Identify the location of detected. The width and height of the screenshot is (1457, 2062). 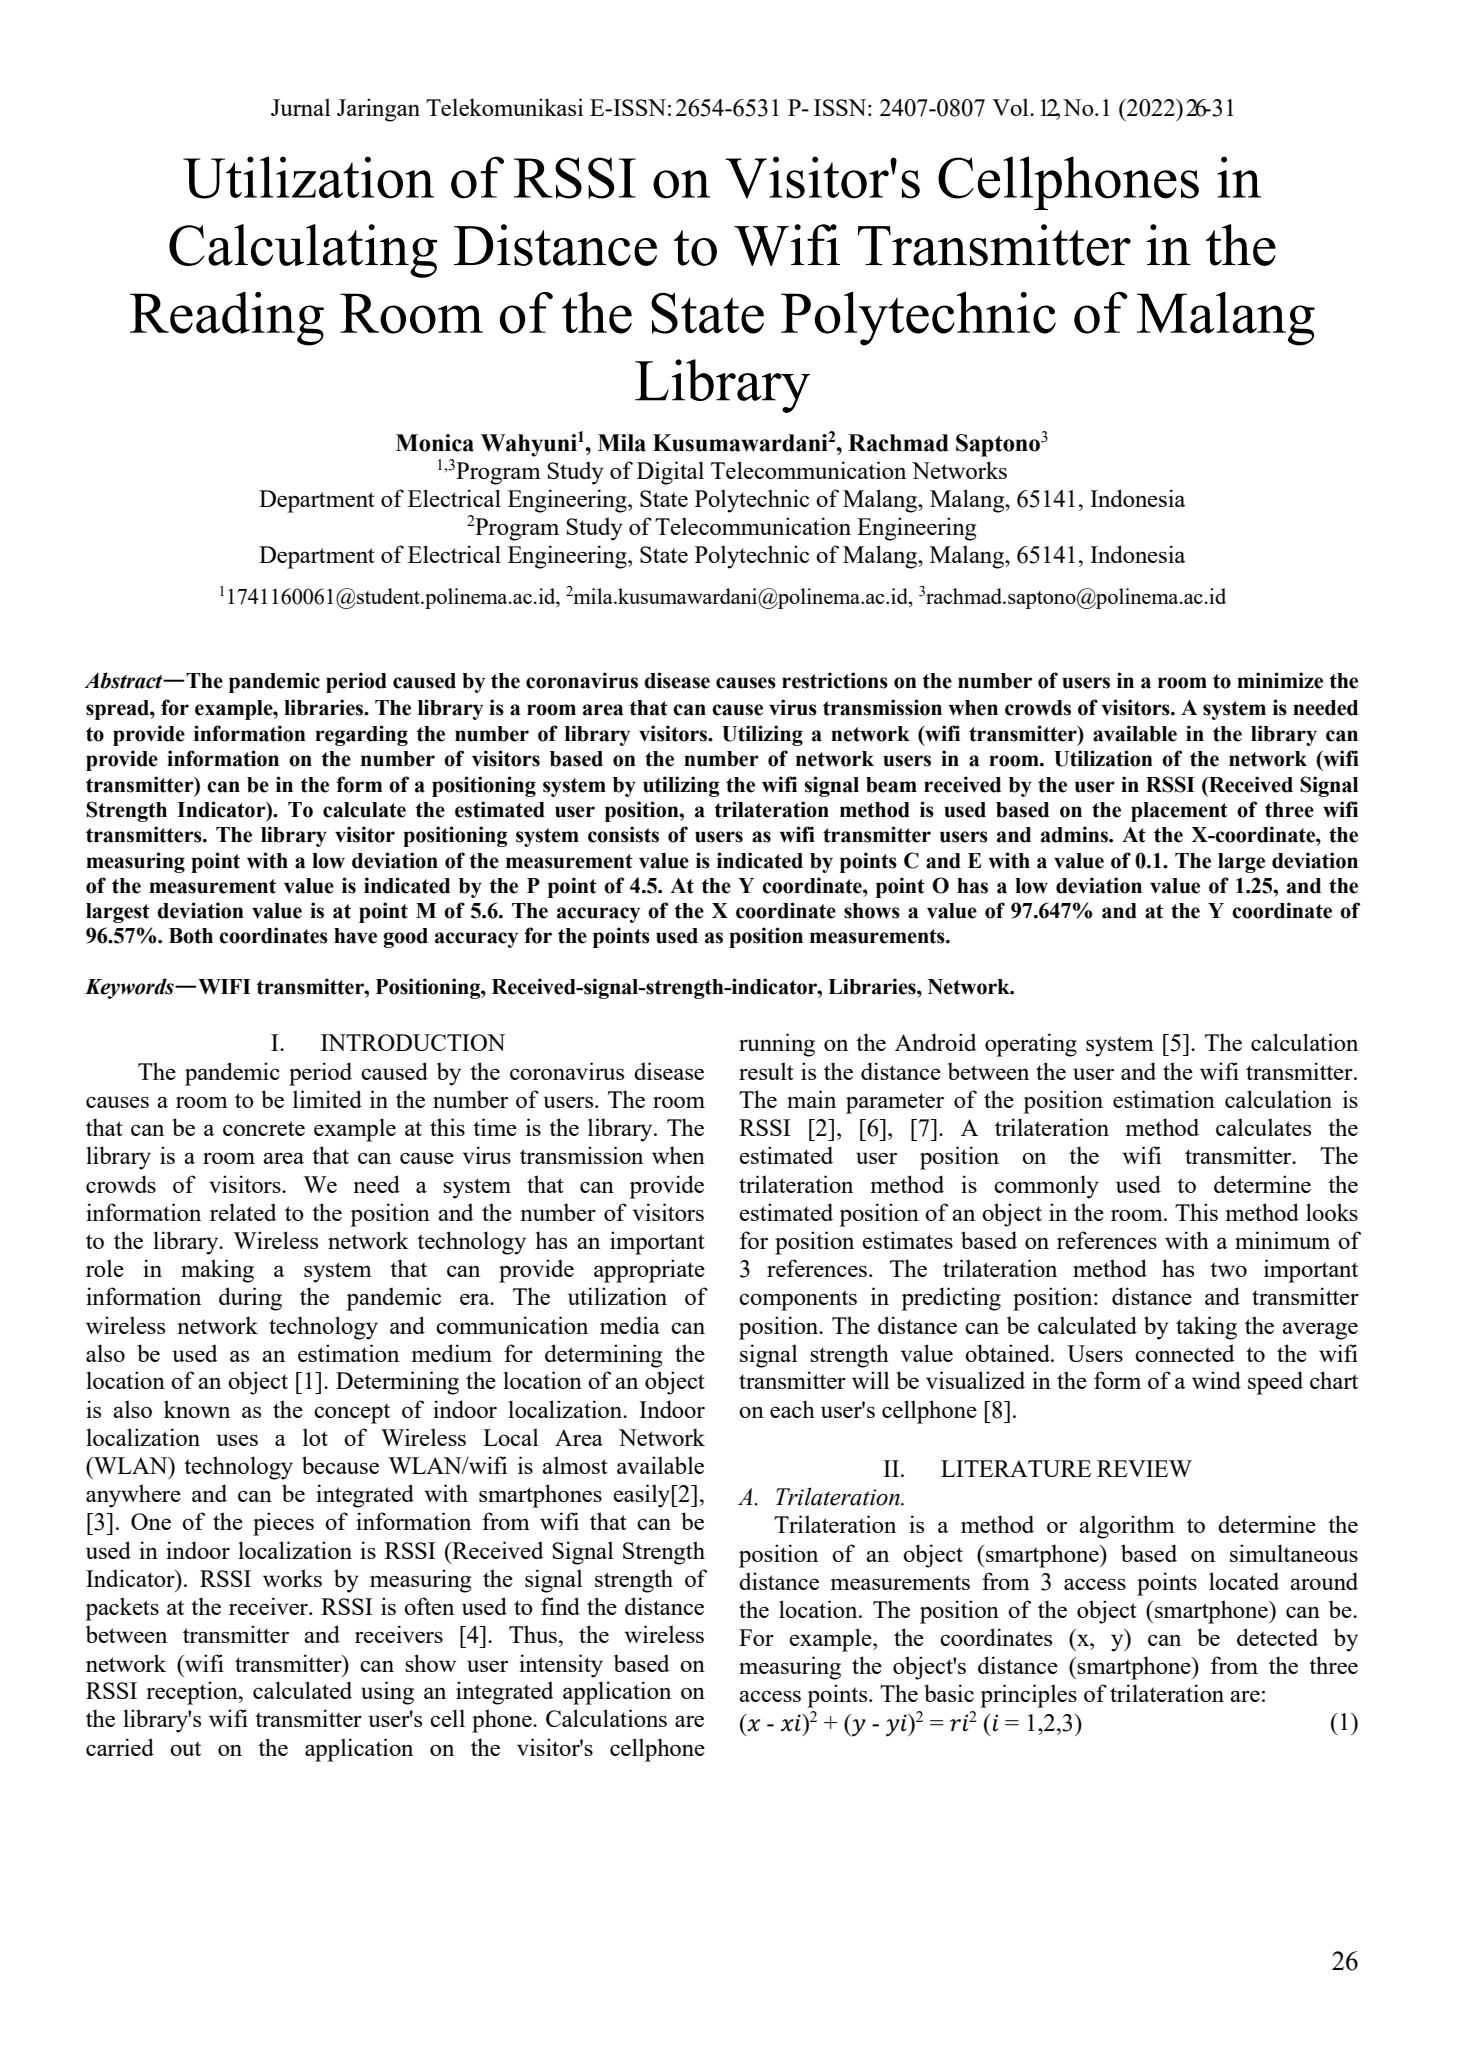
(1277, 1637).
